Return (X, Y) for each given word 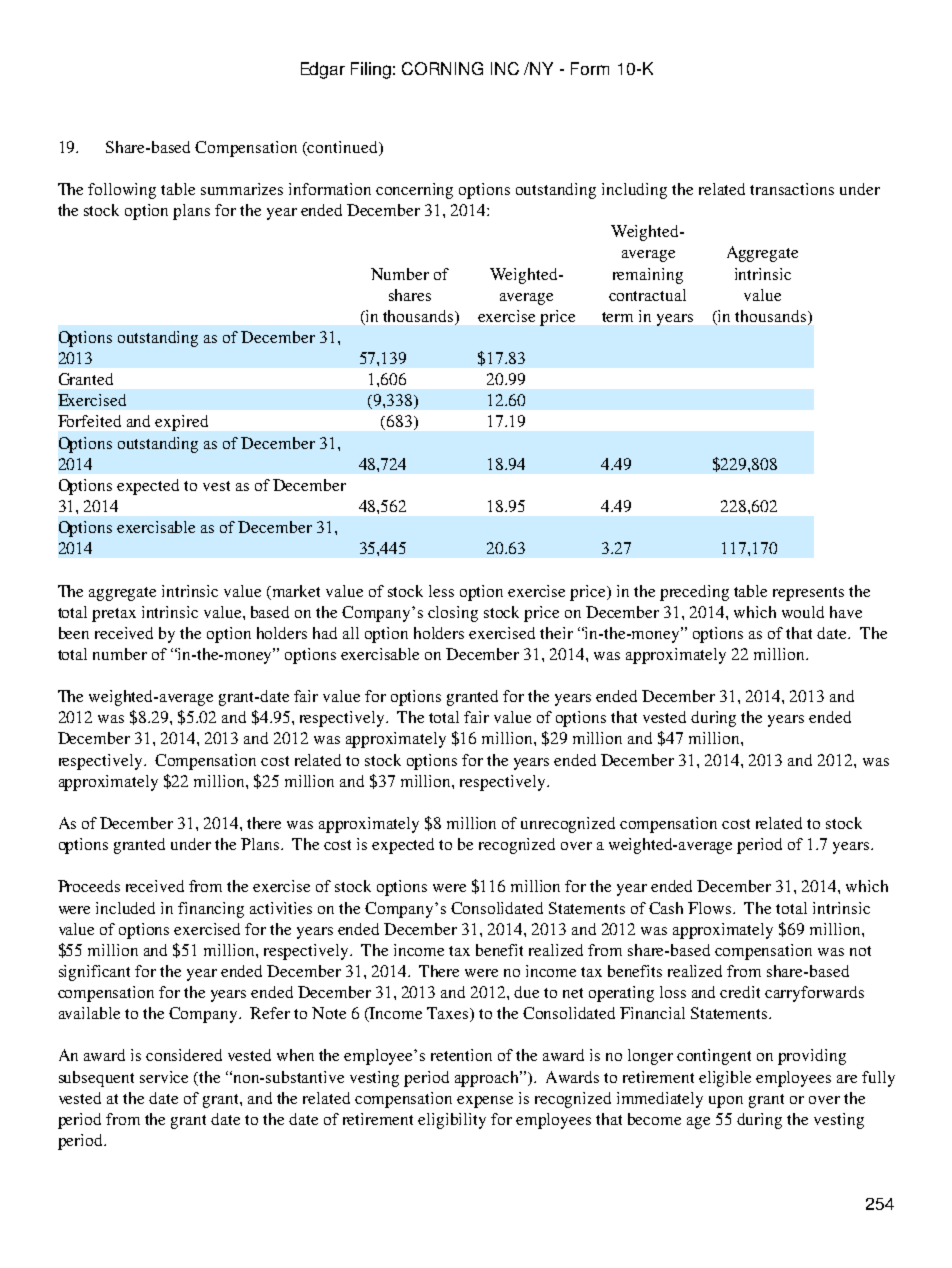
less (441, 591)
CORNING (442, 68)
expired (181, 423)
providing (812, 1057)
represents (808, 594)
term (617, 317)
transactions (792, 189)
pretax (114, 615)
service (164, 1077)
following (122, 191)
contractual (647, 295)
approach (488, 1079)
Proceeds (89, 886)
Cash (666, 908)
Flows (711, 908)
